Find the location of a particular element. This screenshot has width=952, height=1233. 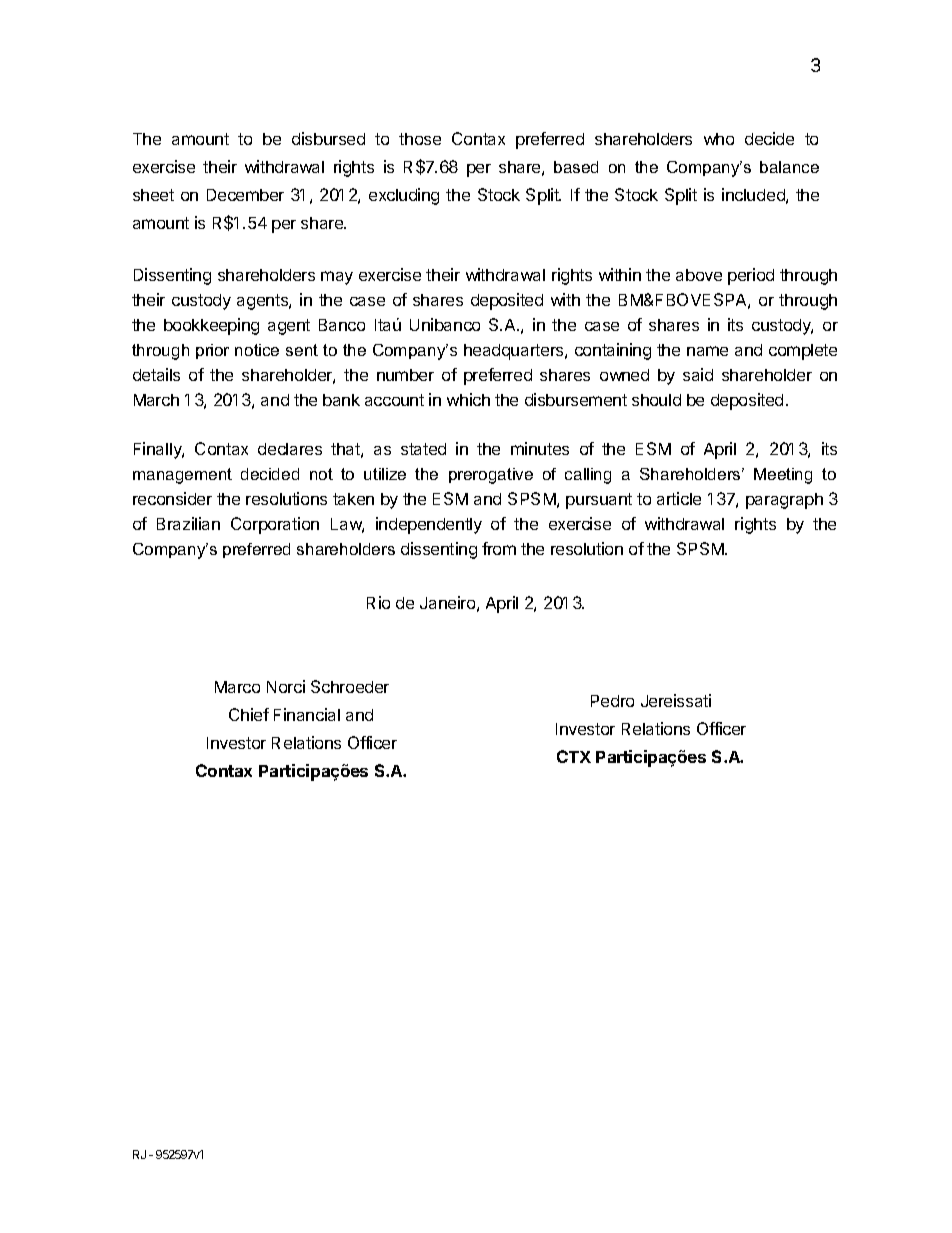

article is located at coordinates (679, 498).
